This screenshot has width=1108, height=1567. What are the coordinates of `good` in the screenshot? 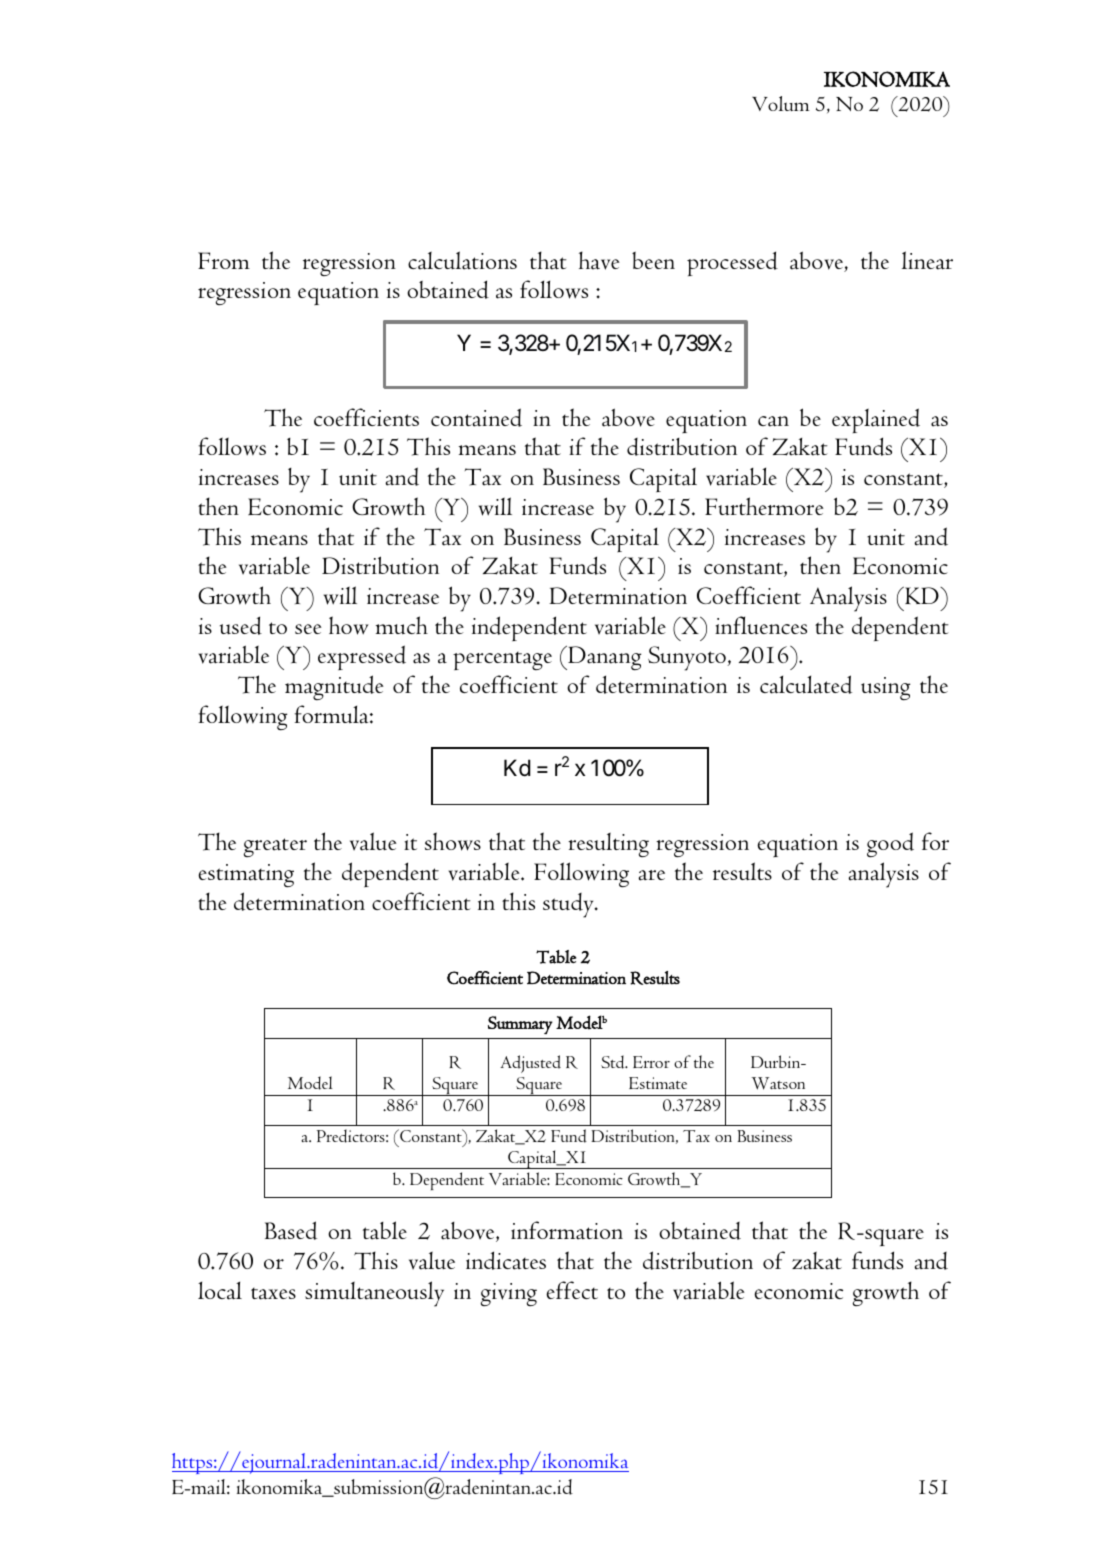 It's located at (890, 844).
